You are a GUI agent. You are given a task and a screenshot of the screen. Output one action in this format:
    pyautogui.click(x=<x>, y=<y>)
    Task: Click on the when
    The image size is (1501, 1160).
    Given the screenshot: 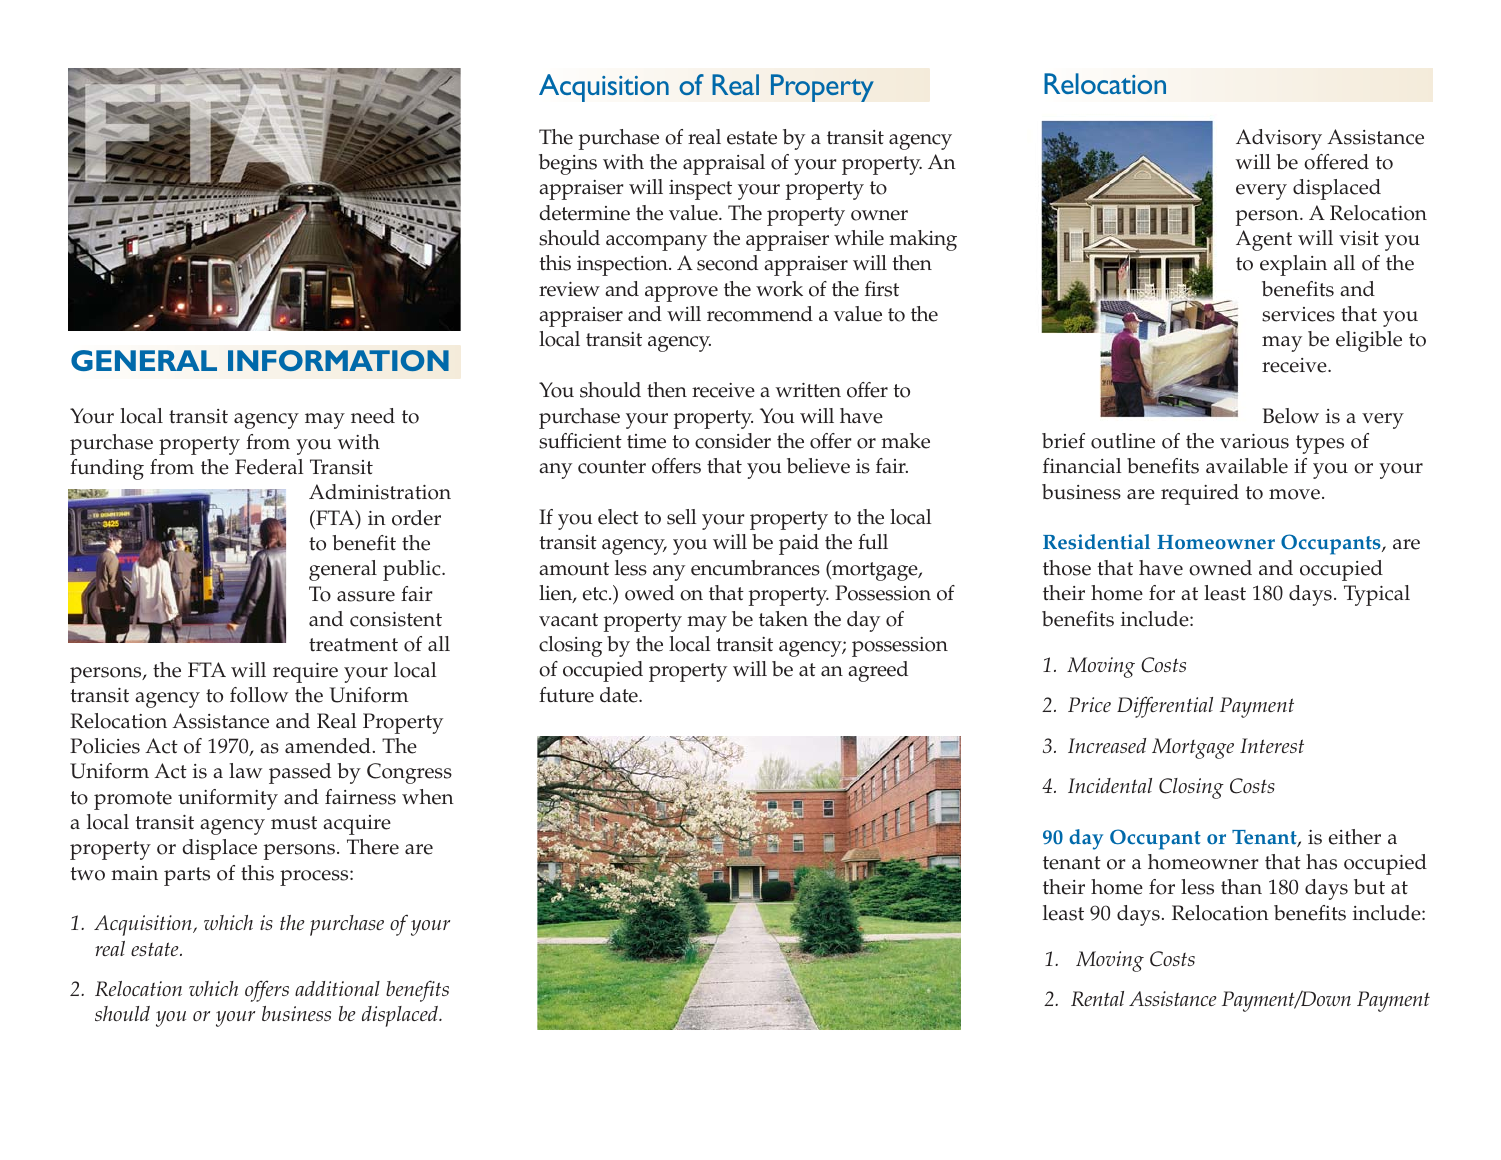 What is the action you would take?
    pyautogui.click(x=428, y=797)
